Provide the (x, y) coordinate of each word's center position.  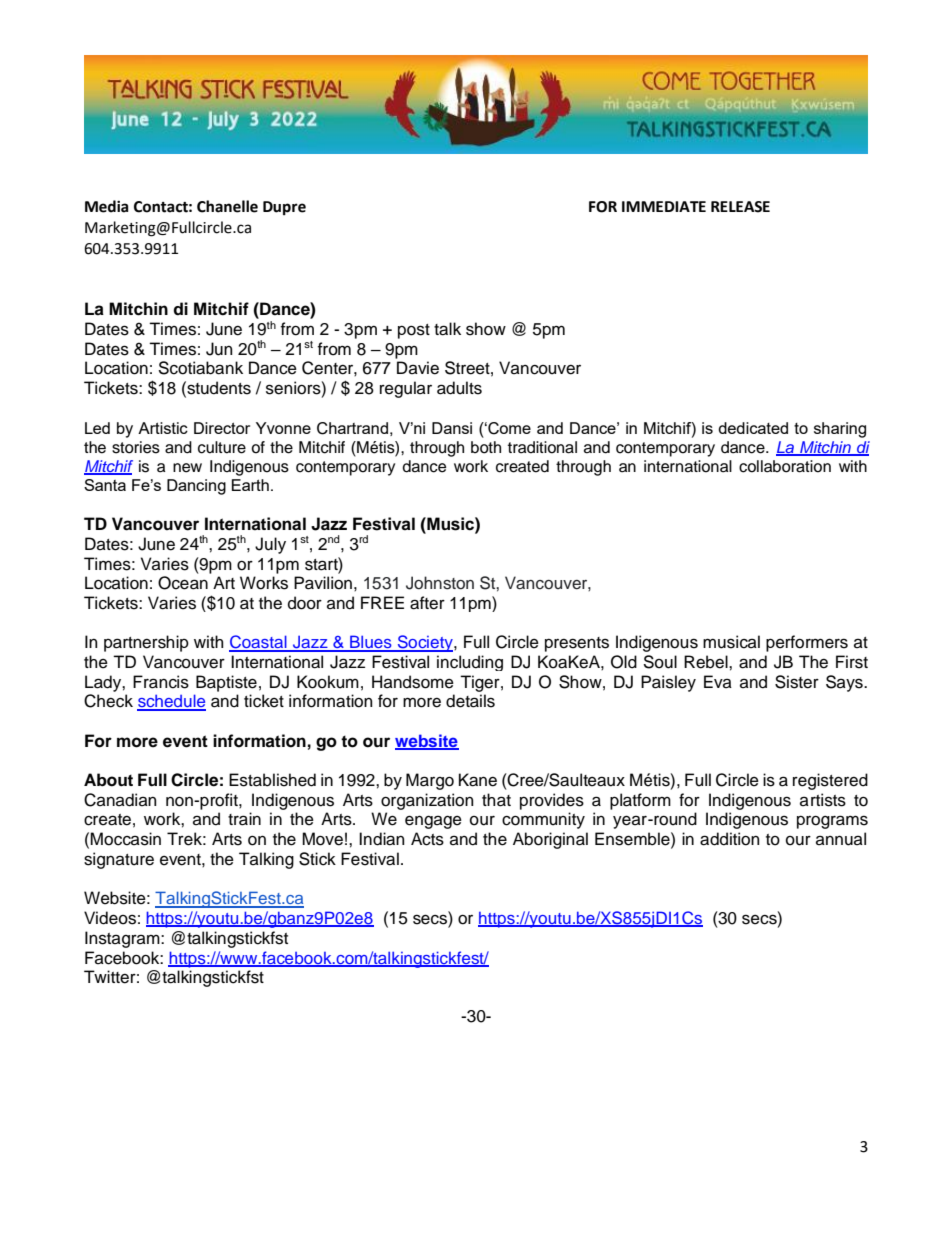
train (244, 819)
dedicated (753, 428)
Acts (427, 839)
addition (730, 839)
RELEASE (740, 207)
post (414, 331)
